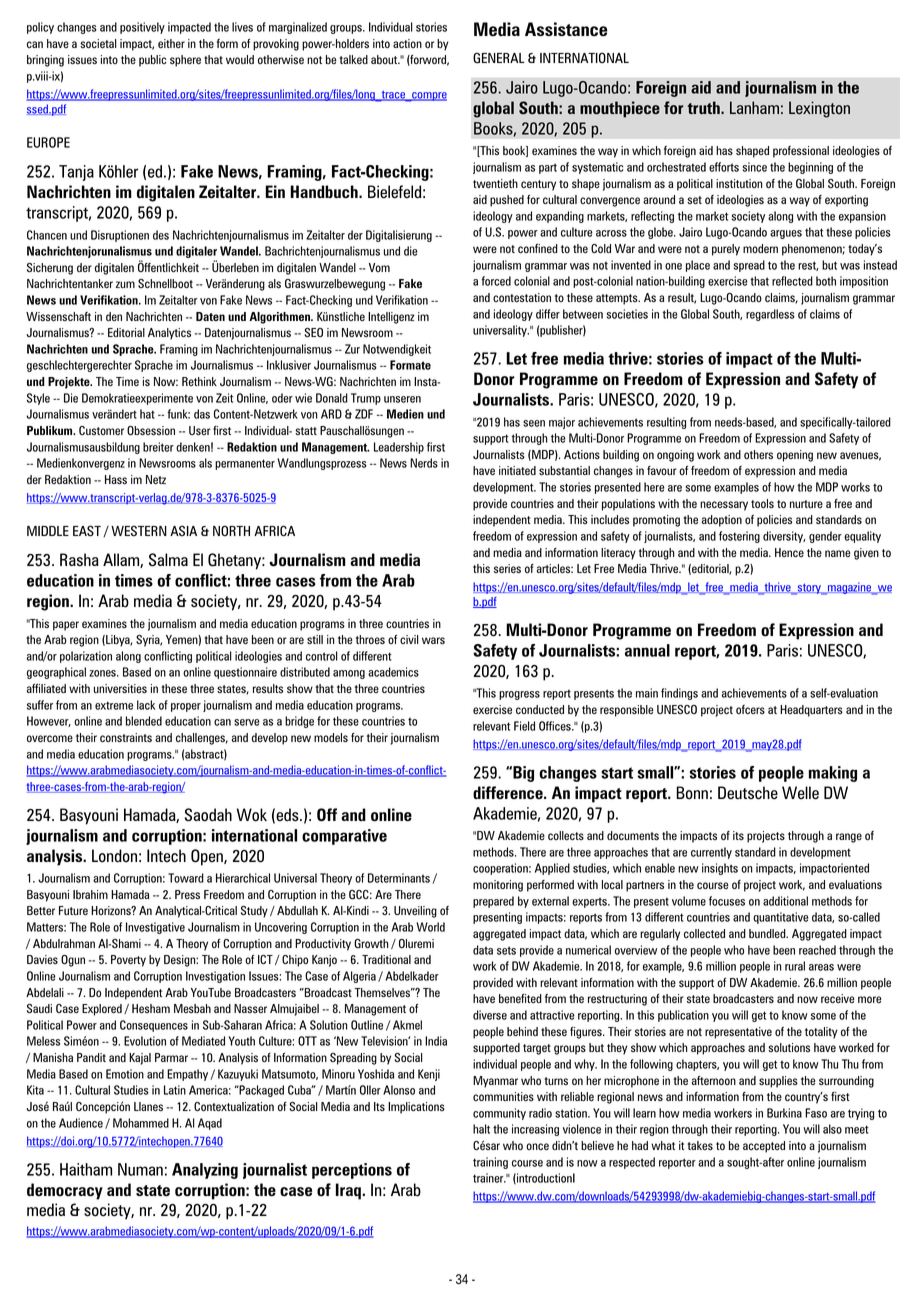 This screenshot has width=924, height=1308. What do you see at coordinates (789, 552) in the screenshot?
I see `Hence` at bounding box center [789, 552].
